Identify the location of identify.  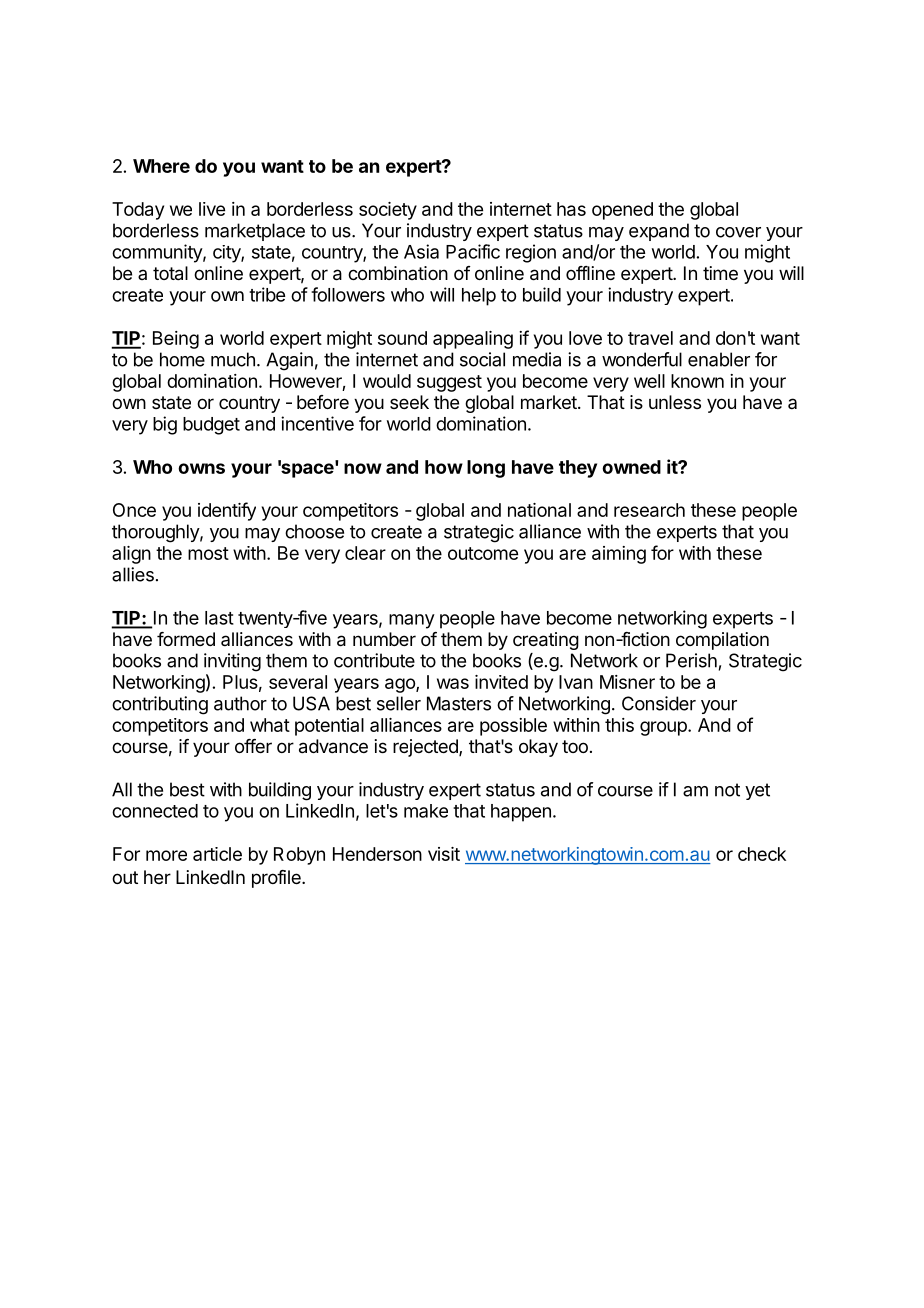
(227, 511).
